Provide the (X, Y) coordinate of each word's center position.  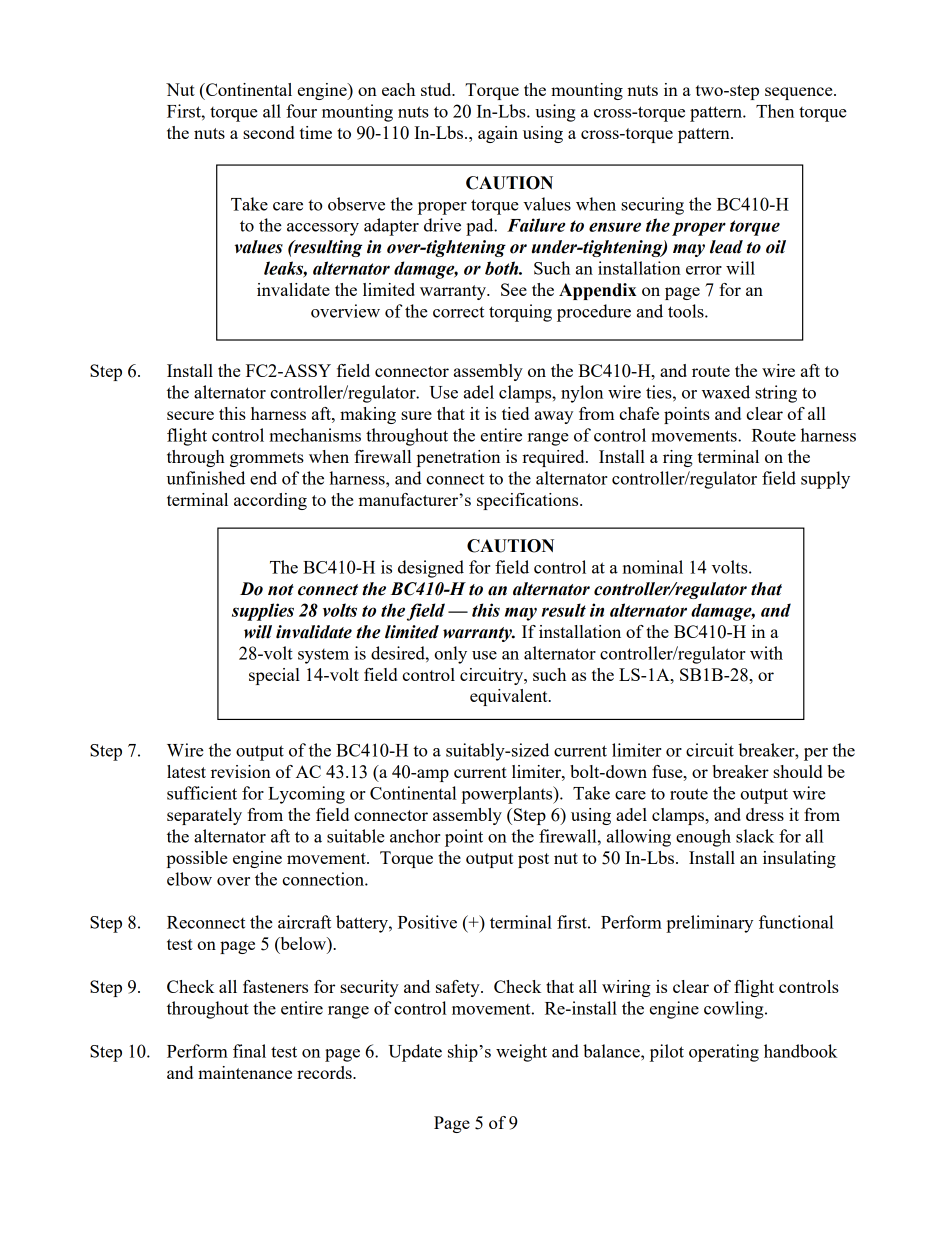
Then (775, 111)
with (766, 653)
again (498, 134)
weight (521, 1053)
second (268, 132)
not (281, 590)
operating (724, 1053)
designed (431, 569)
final (249, 1051)
